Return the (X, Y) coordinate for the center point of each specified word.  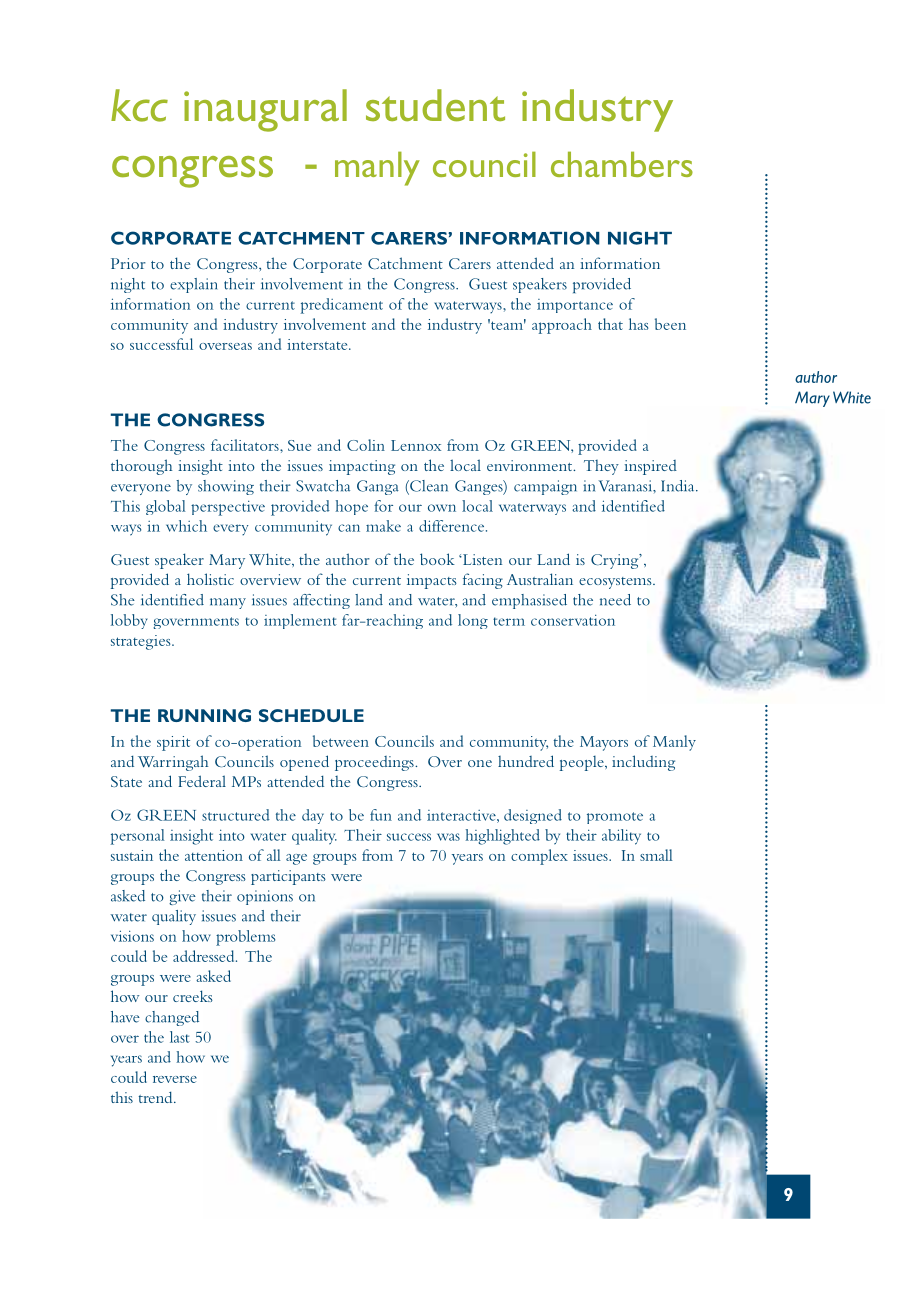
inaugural (265, 110)
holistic (210, 579)
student (435, 105)
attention (214, 855)
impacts (432, 581)
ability (621, 837)
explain (193, 285)
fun (381, 815)
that (610, 324)
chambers (622, 164)
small (656, 855)
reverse (175, 1079)
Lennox (416, 445)
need (615, 600)
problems (245, 938)
